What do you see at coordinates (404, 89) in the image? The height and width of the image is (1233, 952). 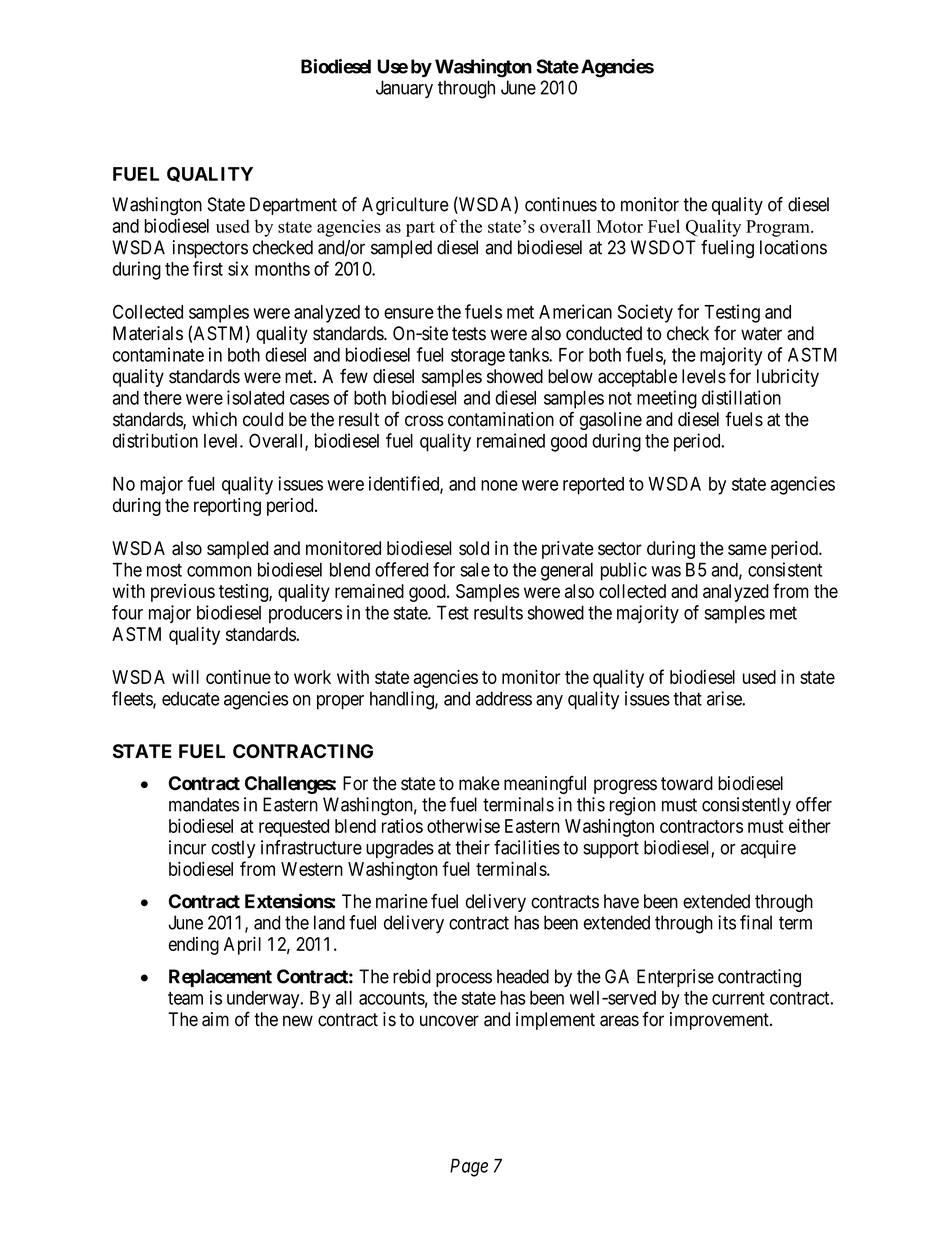 I see `January` at bounding box center [404, 89].
